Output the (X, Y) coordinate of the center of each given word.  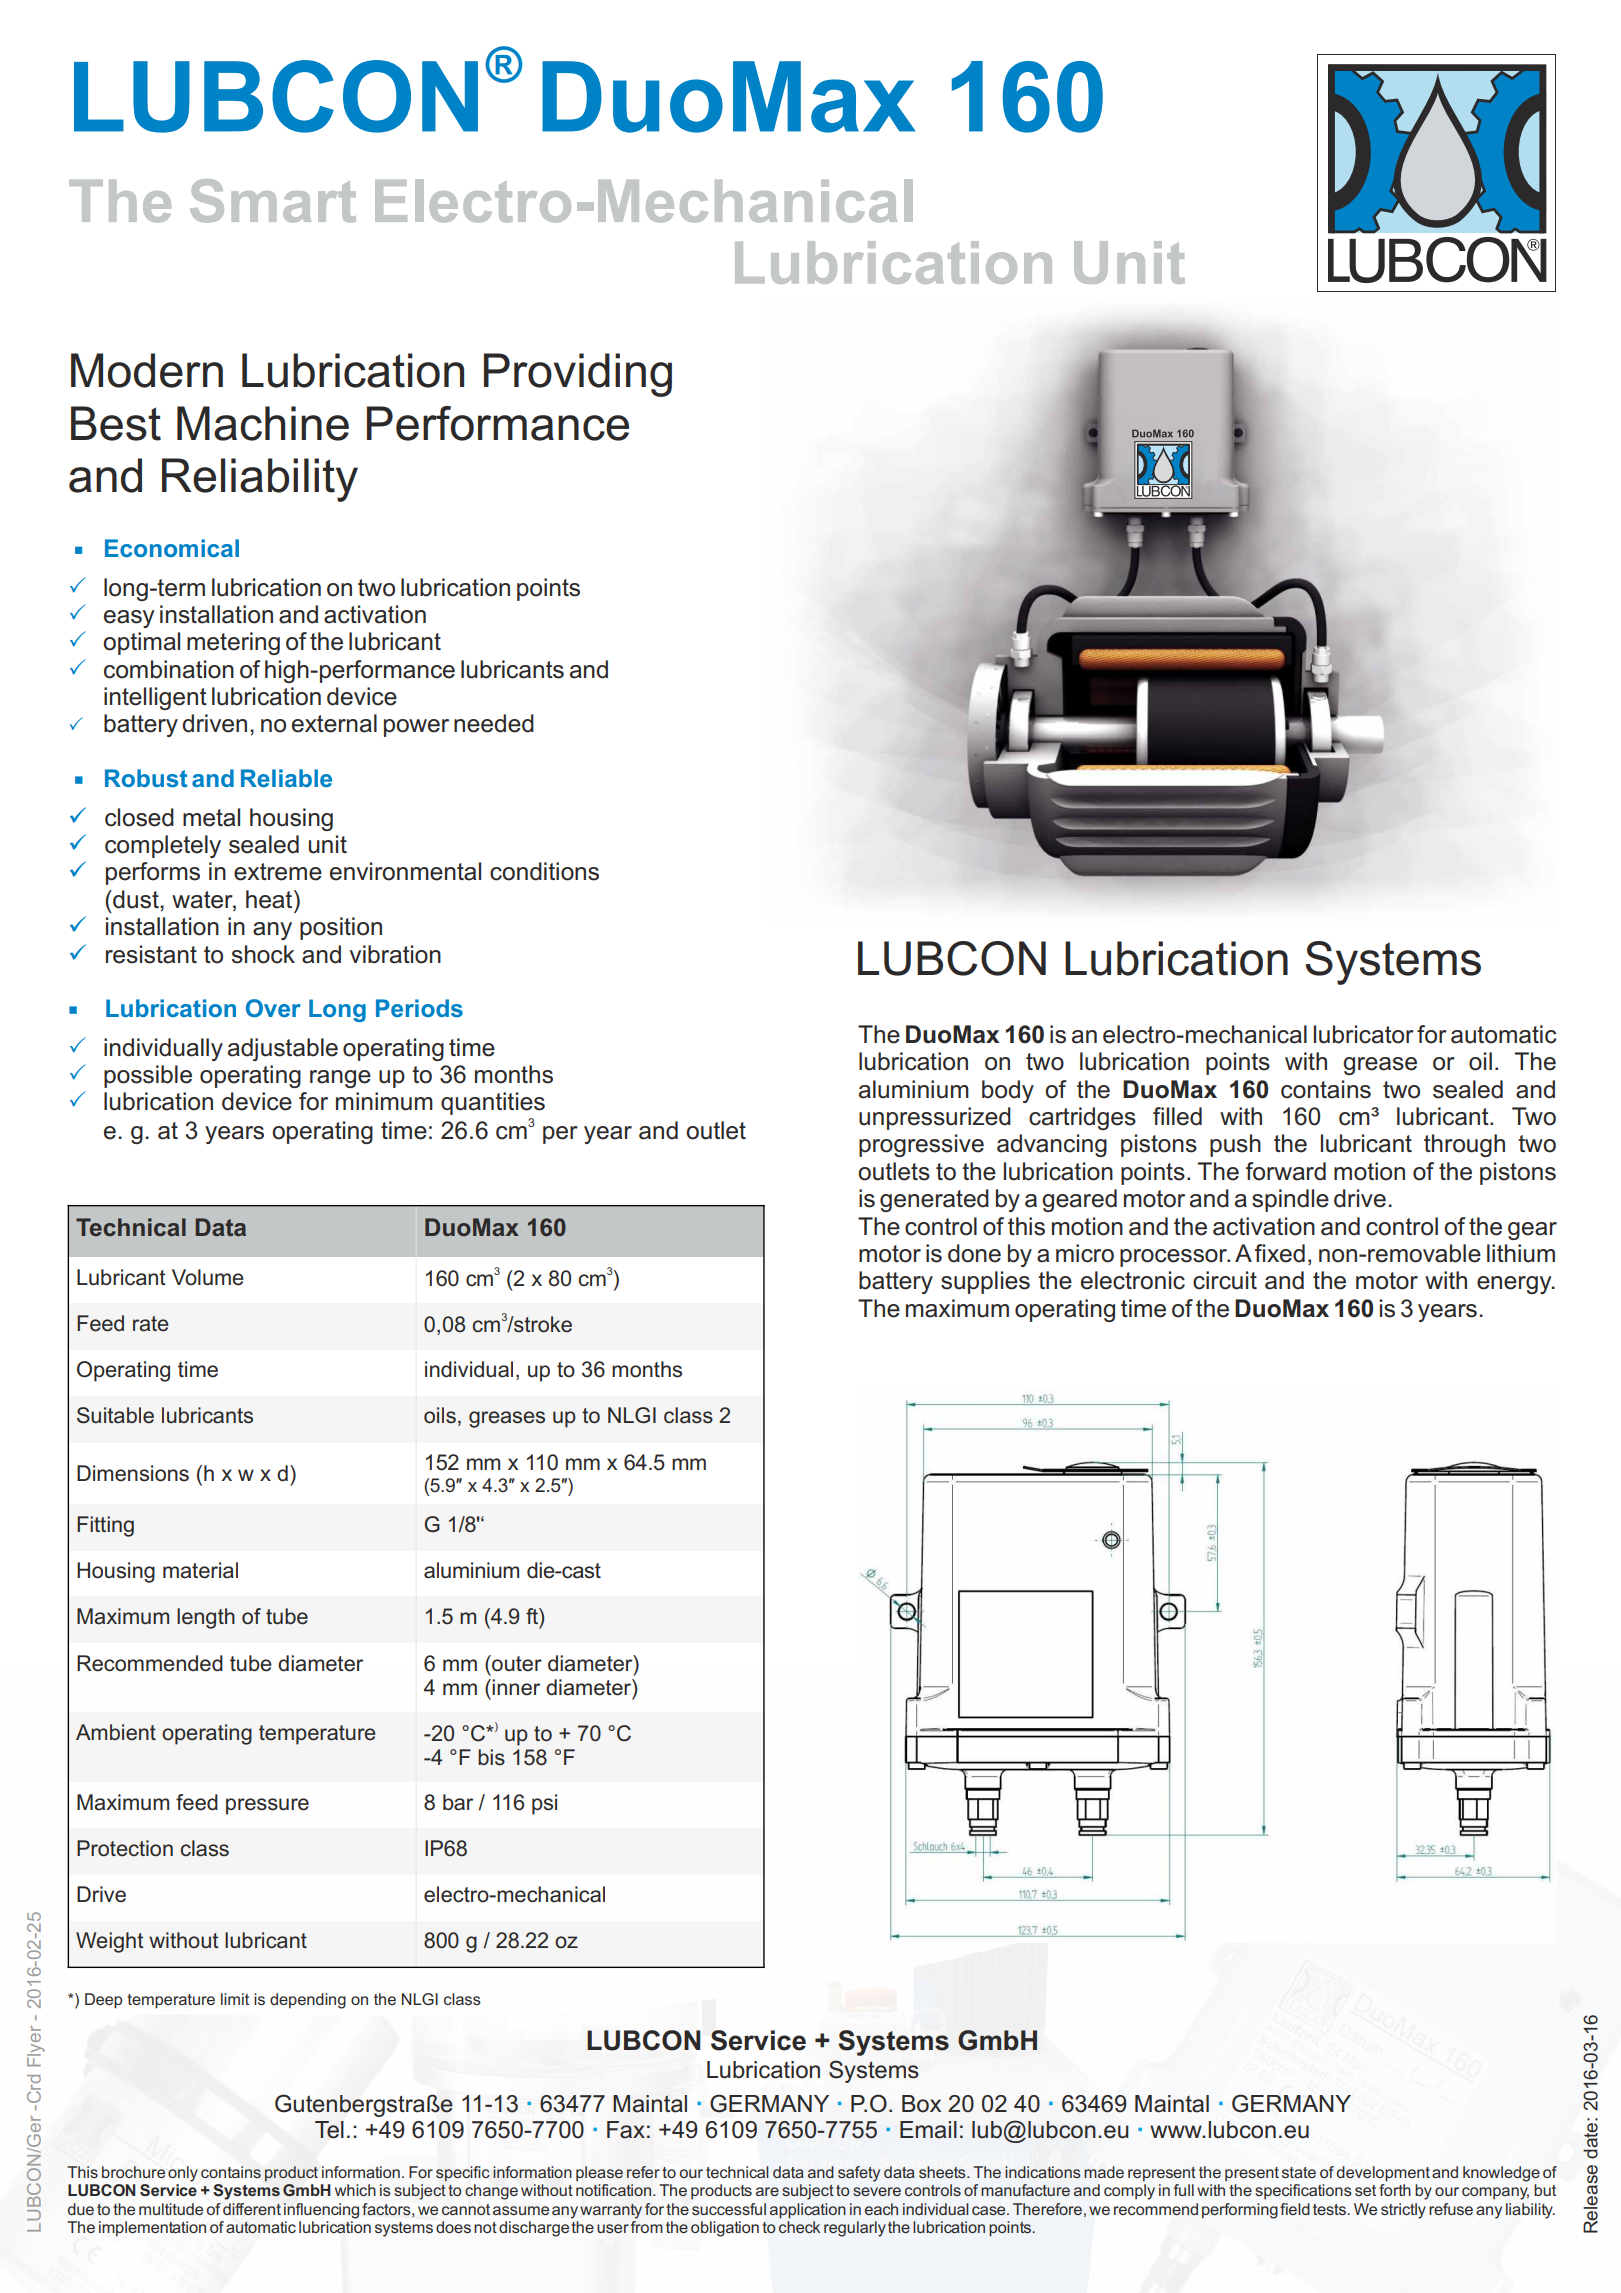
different (252, 2209)
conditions (544, 871)
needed (494, 723)
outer (516, 1663)
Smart (273, 201)
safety (859, 2174)
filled (1177, 1116)
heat (270, 899)
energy (1515, 1285)
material (200, 1570)
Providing (578, 375)
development (1383, 2174)
